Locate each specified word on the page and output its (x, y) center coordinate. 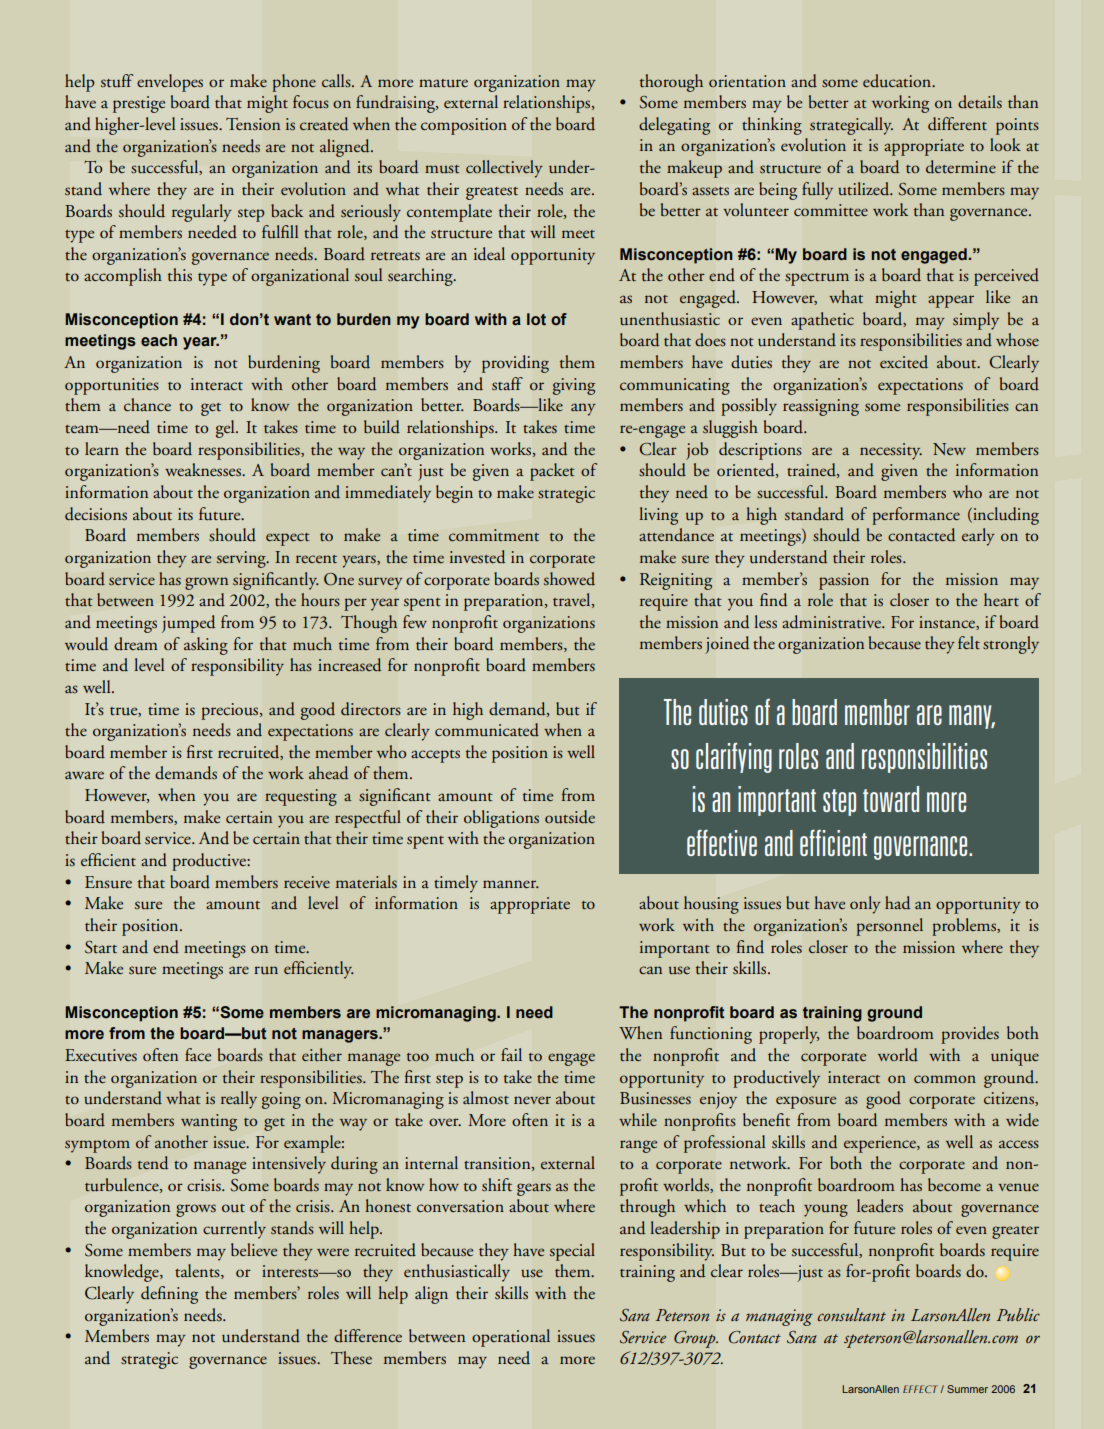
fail (511, 1054)
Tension (253, 124)
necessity (891, 451)
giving (574, 386)
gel (226, 429)
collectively (504, 169)
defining (169, 1295)
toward (891, 799)
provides (970, 1035)
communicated (487, 730)
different (957, 124)
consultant (852, 1314)
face (198, 1054)
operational (511, 1338)
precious (231, 711)
